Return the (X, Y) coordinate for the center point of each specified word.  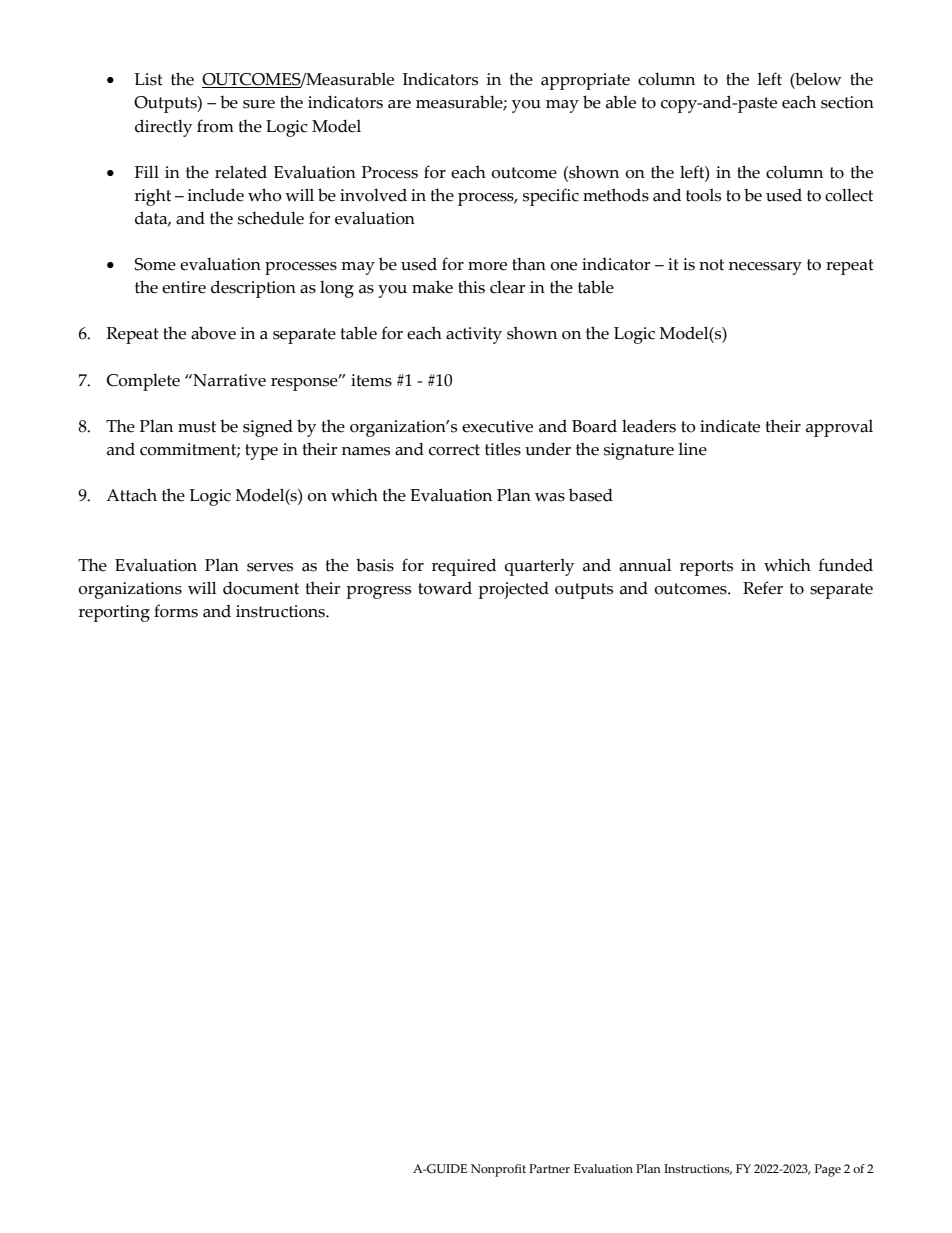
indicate (730, 426)
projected (513, 590)
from (215, 126)
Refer (763, 588)
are (399, 104)
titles (503, 449)
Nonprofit (498, 1170)
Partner (549, 1168)
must (197, 427)
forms (176, 611)
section (847, 102)
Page (828, 1170)
